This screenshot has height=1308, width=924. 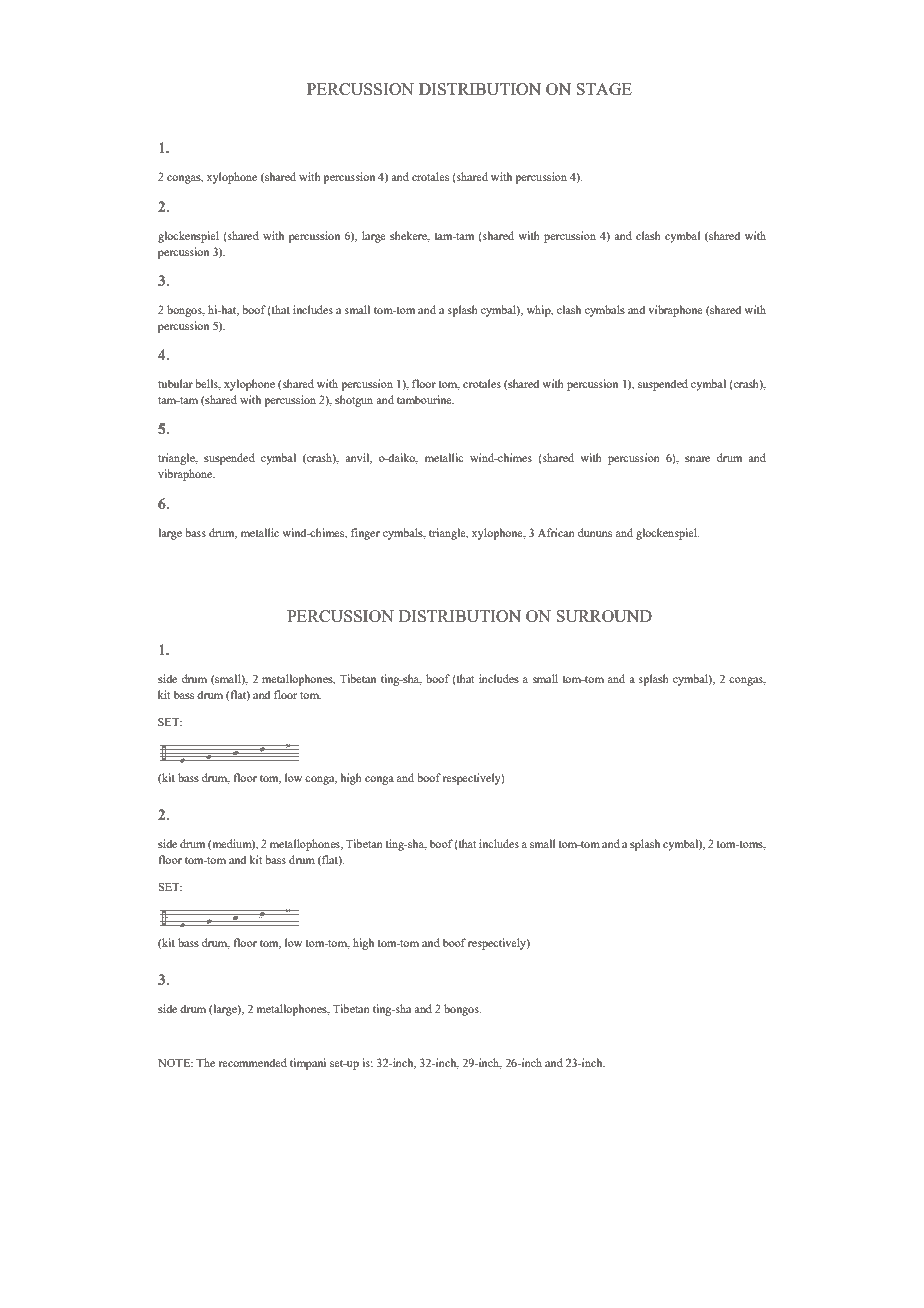 I want to click on finger, so click(x=365, y=534).
